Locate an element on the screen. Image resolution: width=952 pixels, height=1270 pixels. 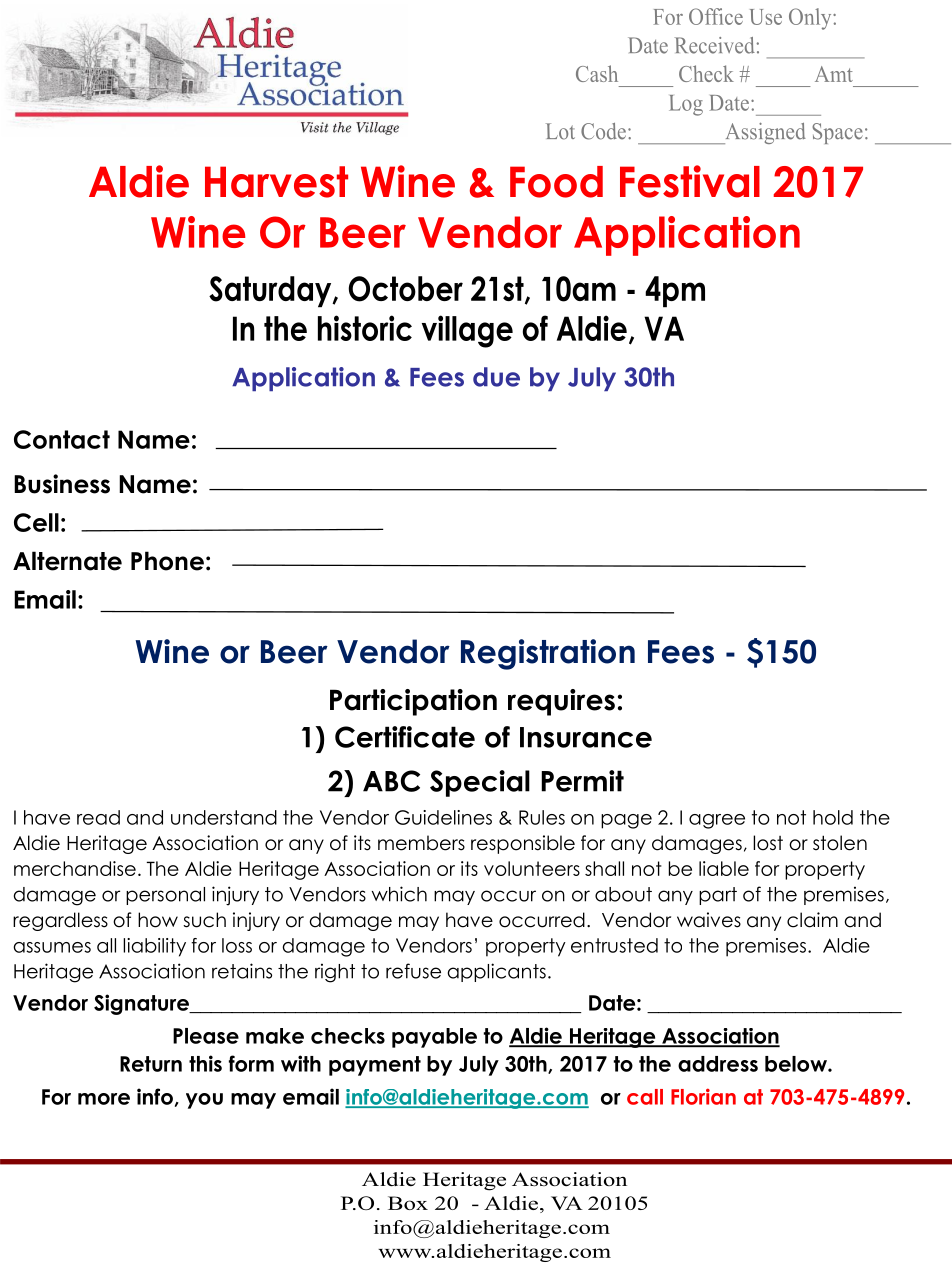
agree is located at coordinates (717, 821).
